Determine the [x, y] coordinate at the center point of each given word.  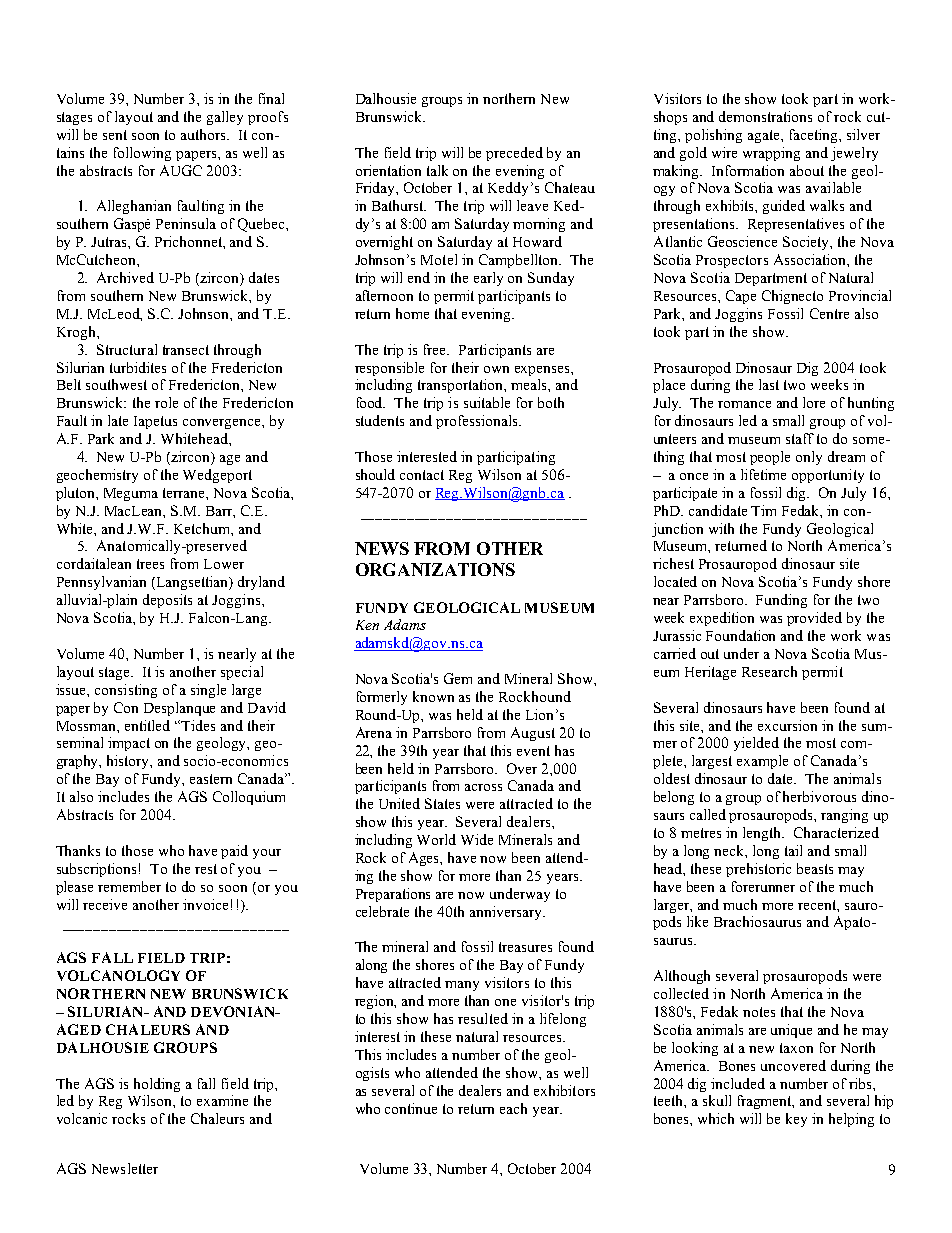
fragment [766, 1102]
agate [765, 136]
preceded [514, 154]
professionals [478, 422]
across [483, 787]
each [513, 1108]
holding [157, 1085]
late [118, 420]
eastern [211, 779]
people [770, 458]
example [762, 762]
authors [205, 134]
